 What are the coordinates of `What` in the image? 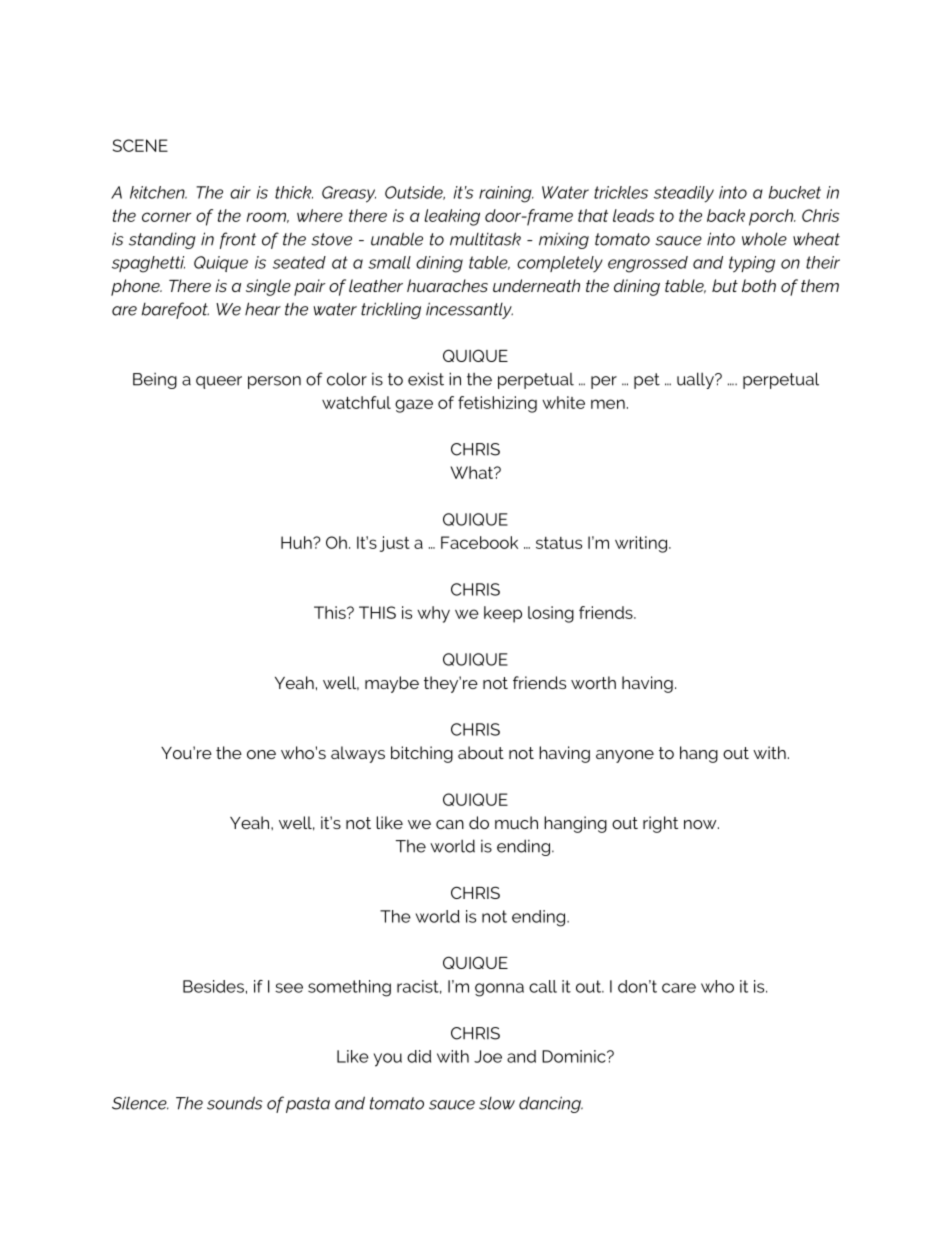 It's located at (473, 472).
